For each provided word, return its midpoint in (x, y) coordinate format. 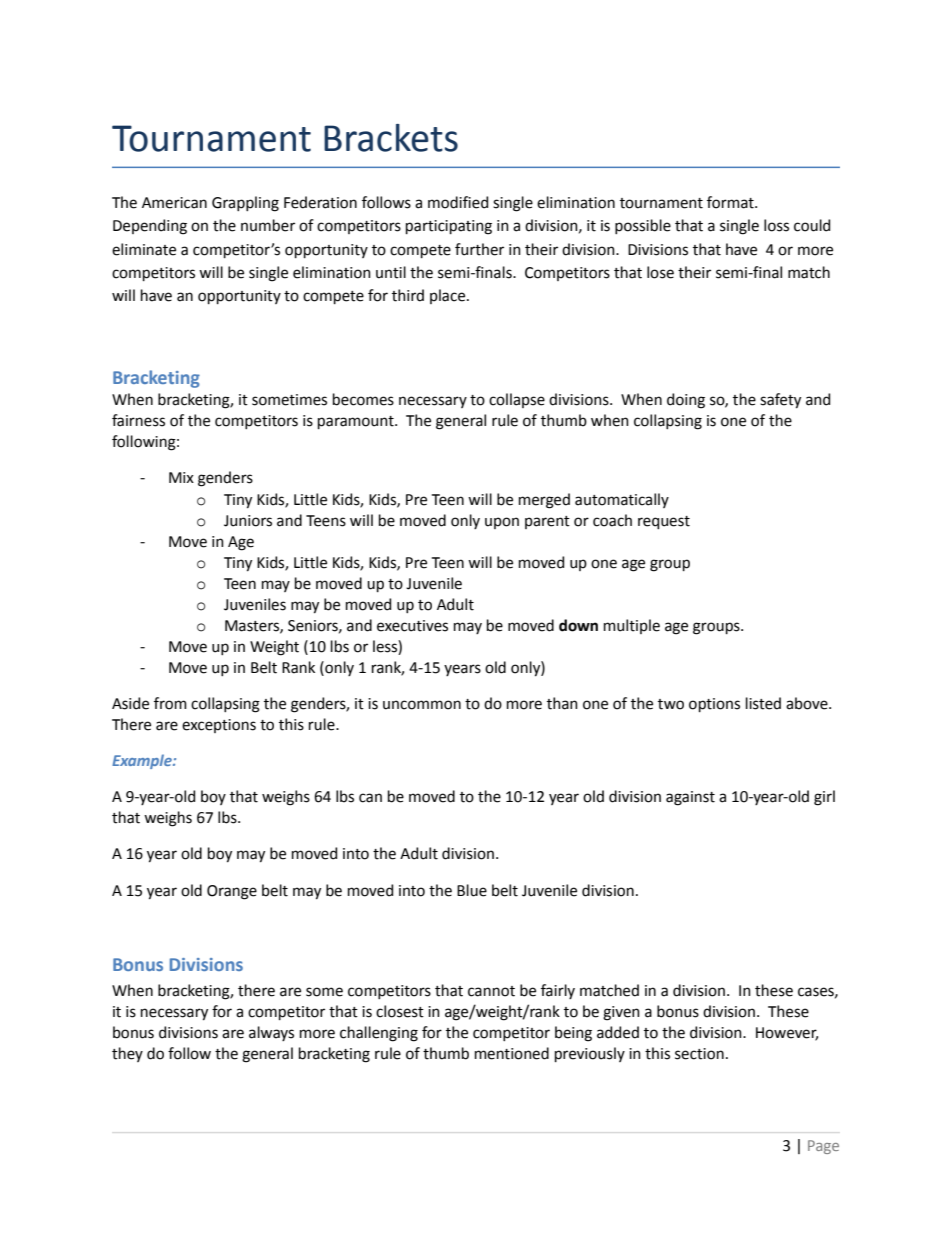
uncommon (422, 705)
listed (763, 703)
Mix (181, 477)
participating (449, 227)
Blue (472, 890)
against (690, 798)
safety (780, 401)
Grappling (245, 204)
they (127, 1054)
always (271, 1033)
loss (776, 225)
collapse (517, 400)
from (170, 703)
